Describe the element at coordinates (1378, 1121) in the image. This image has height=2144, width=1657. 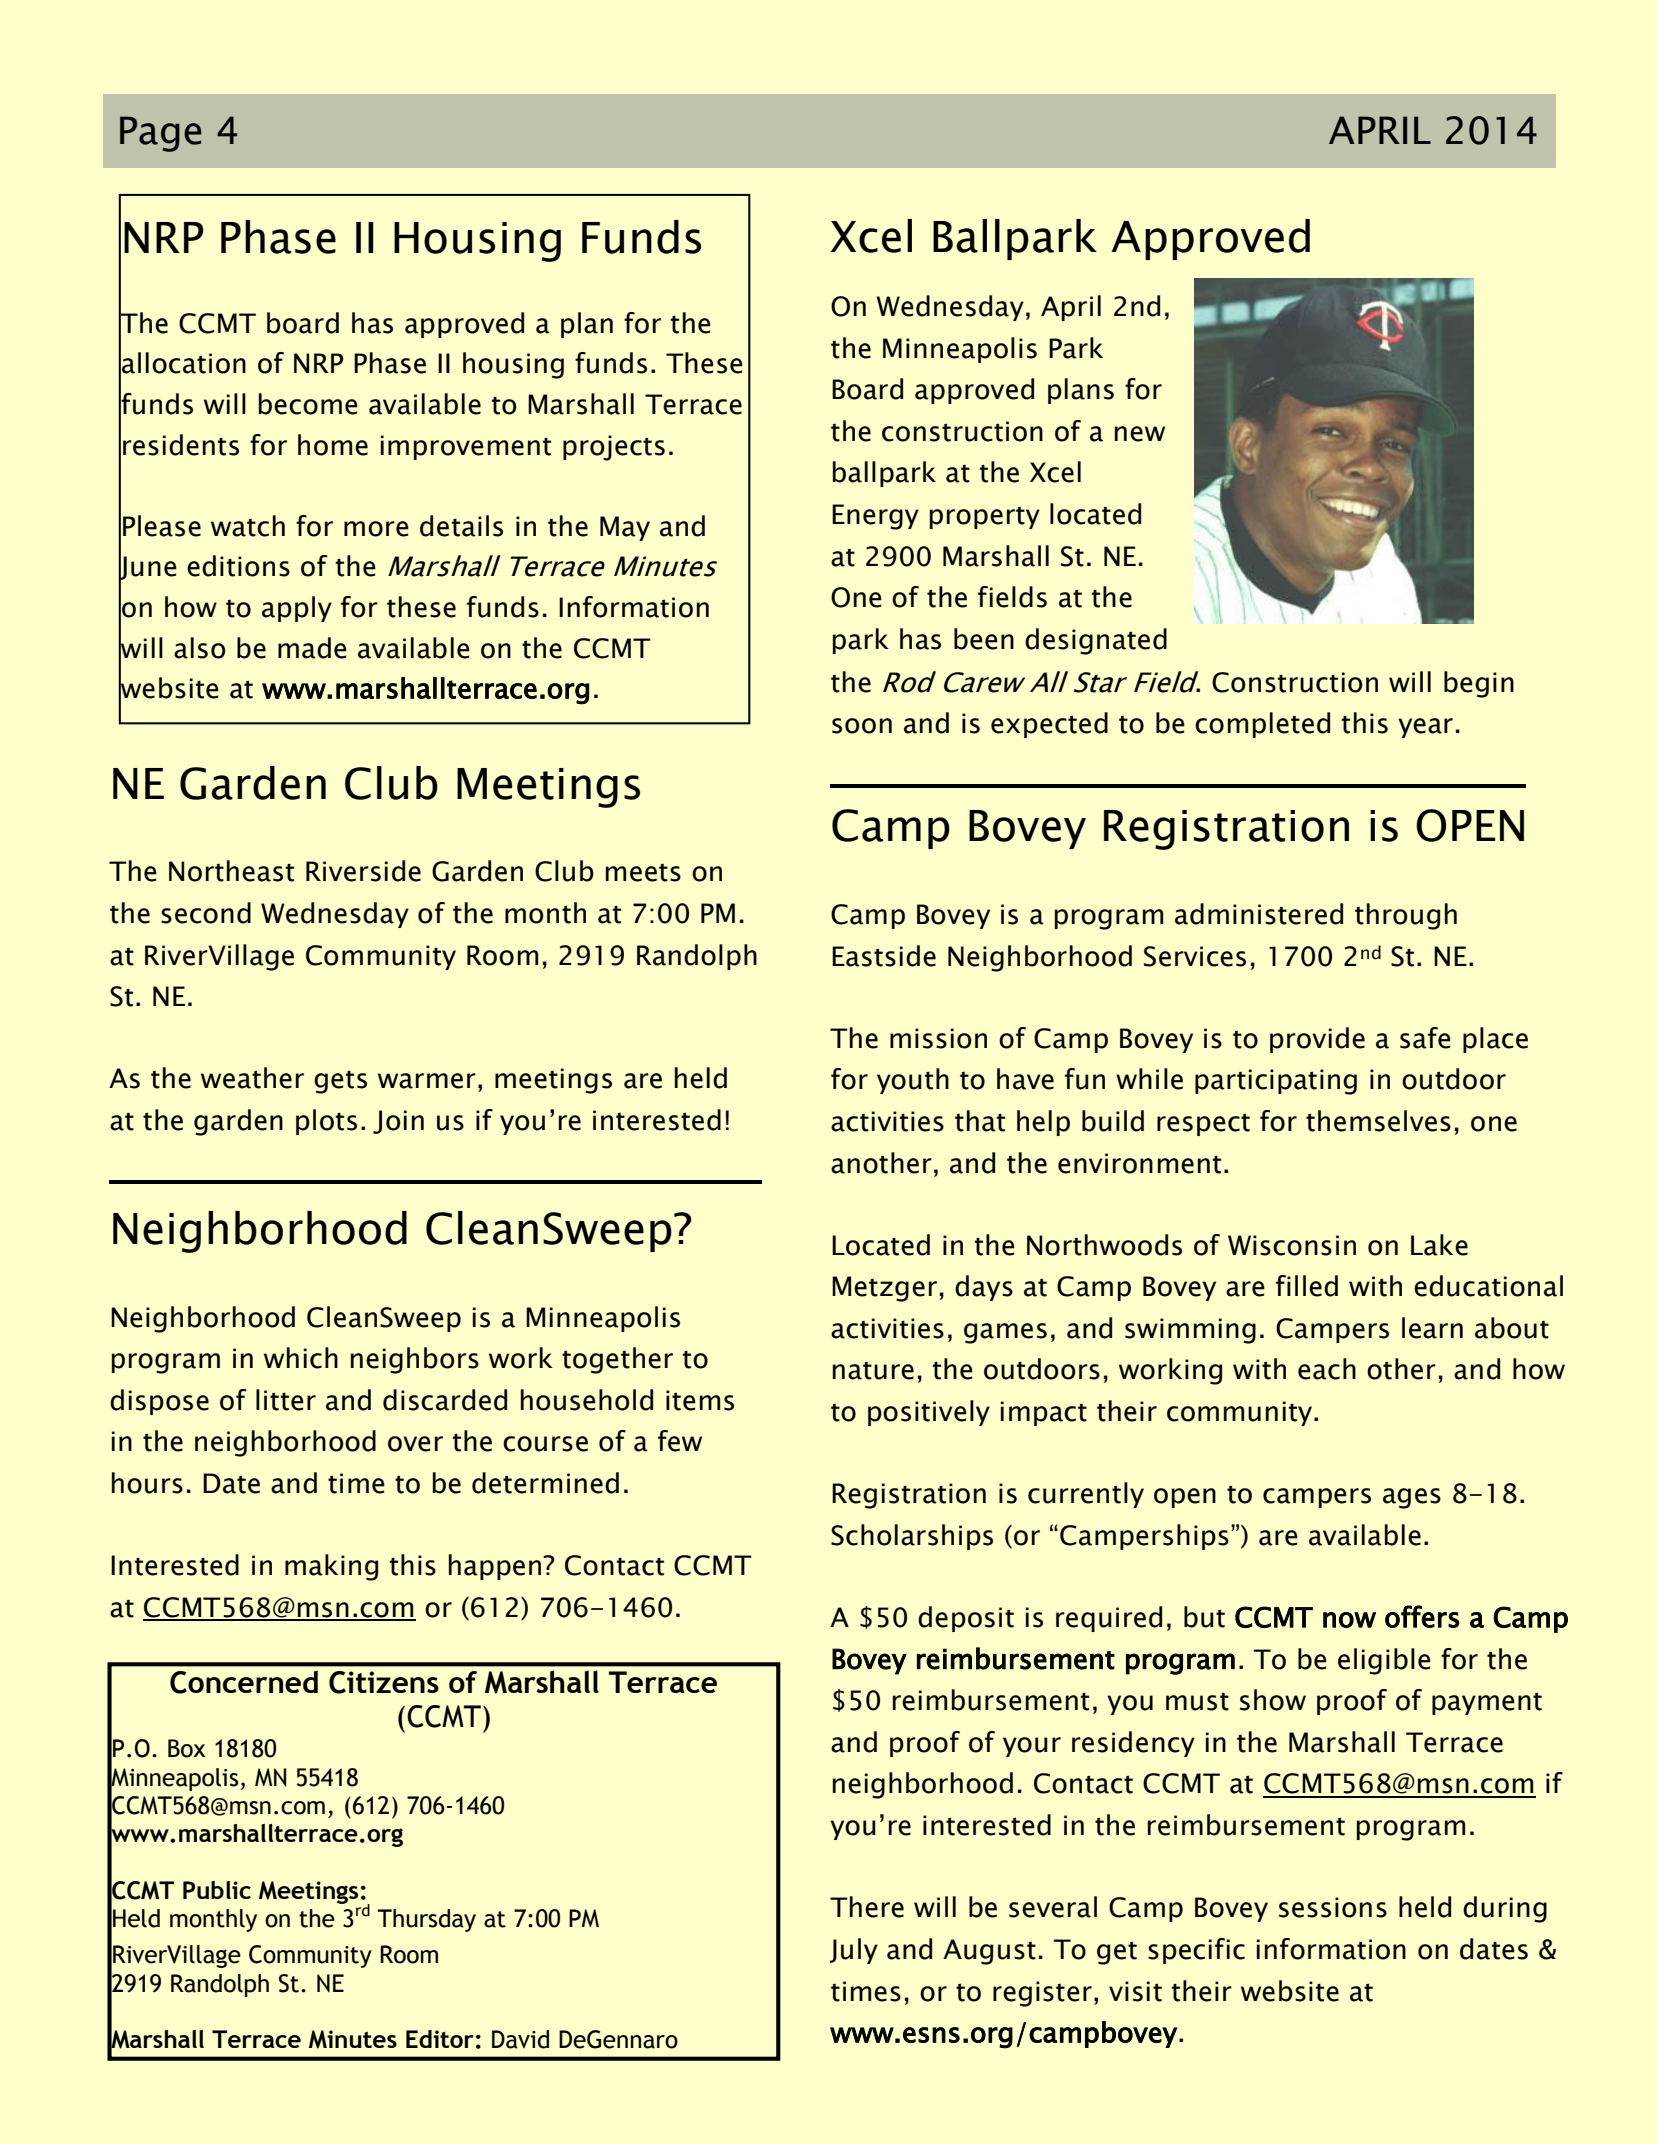
I see `themselves` at that location.
